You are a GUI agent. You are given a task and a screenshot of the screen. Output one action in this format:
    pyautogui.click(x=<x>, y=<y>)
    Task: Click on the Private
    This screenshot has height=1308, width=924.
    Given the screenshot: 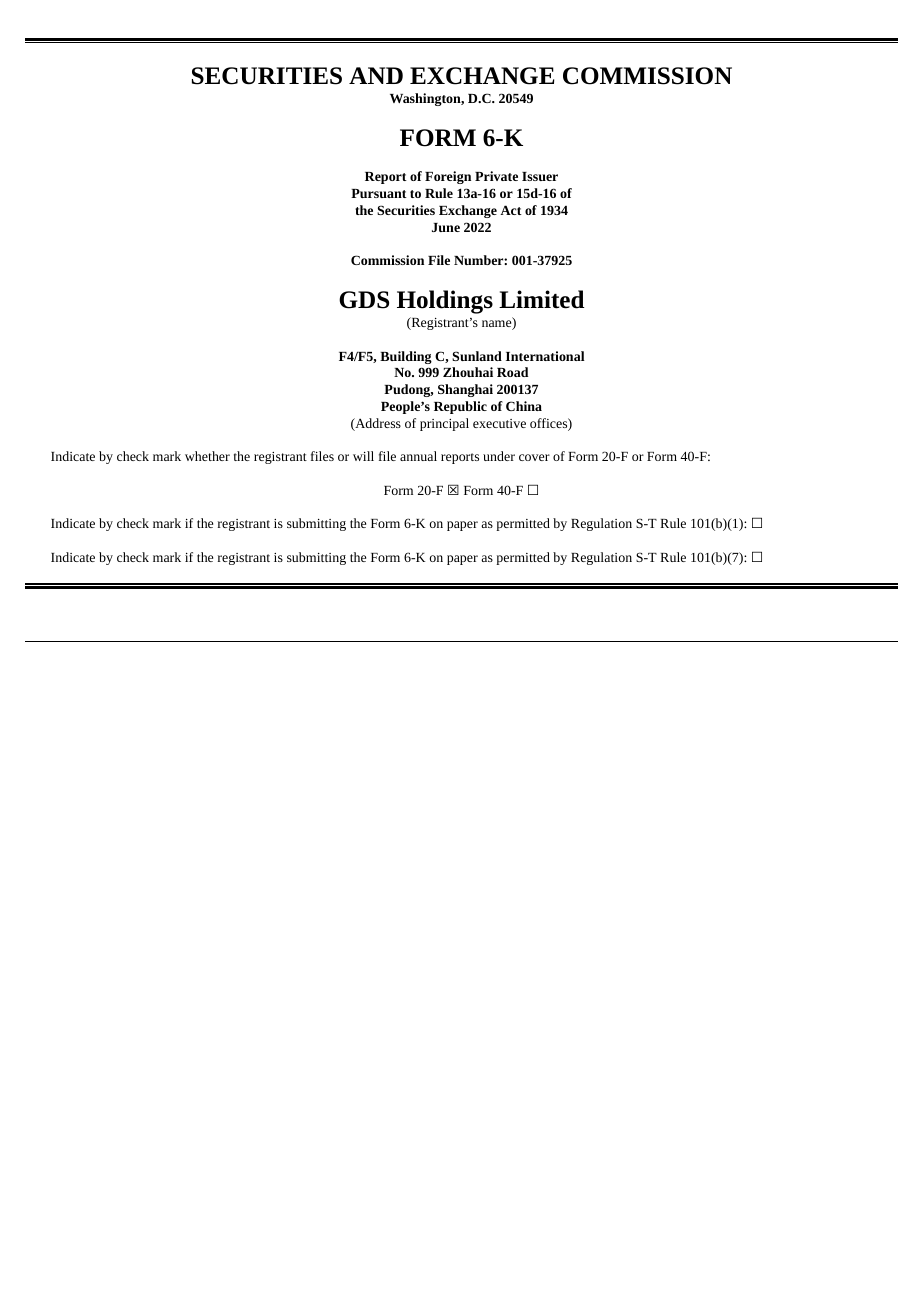 What is the action you would take?
    pyautogui.click(x=496, y=176)
